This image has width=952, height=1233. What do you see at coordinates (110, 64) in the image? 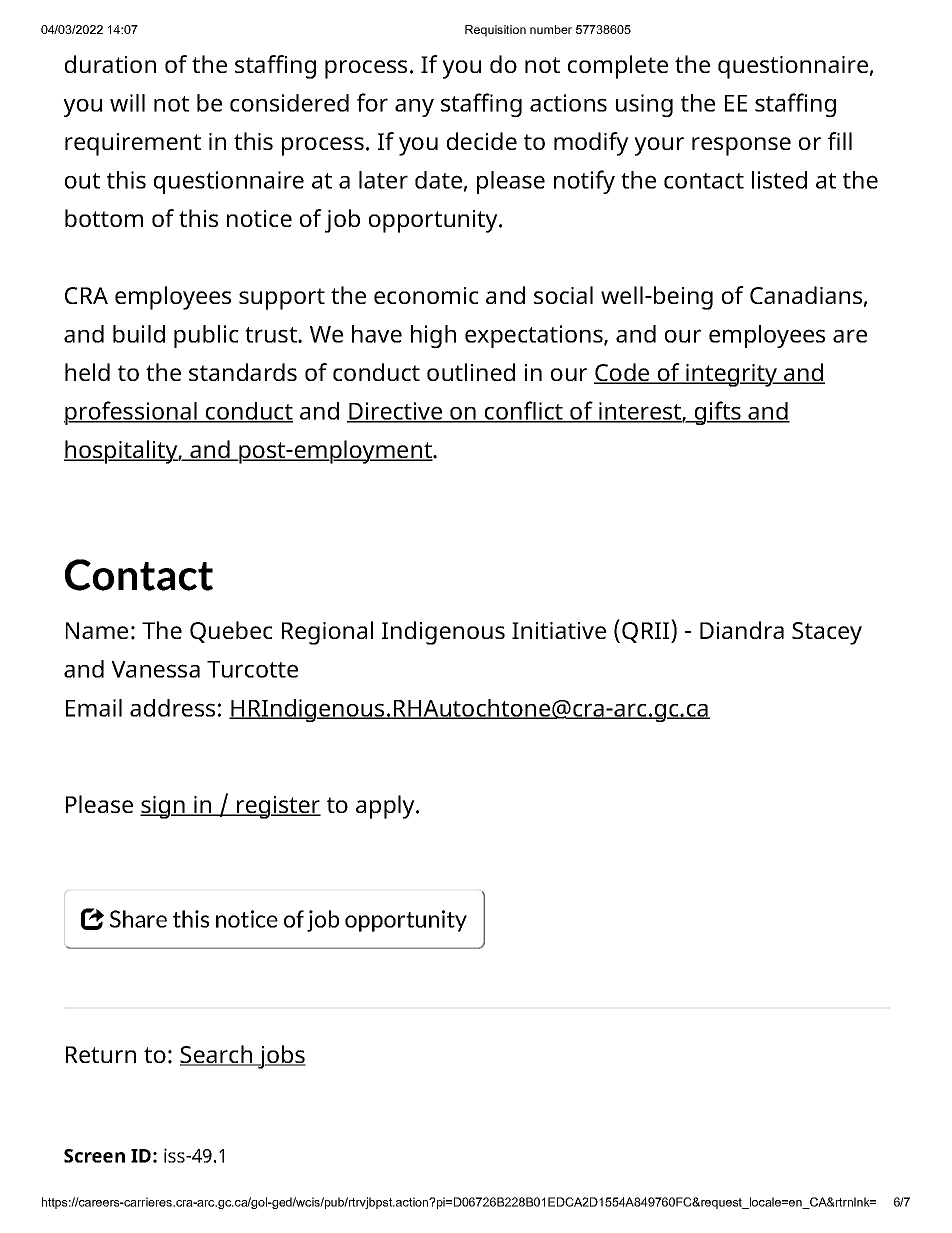
I see `duration` at bounding box center [110, 64].
